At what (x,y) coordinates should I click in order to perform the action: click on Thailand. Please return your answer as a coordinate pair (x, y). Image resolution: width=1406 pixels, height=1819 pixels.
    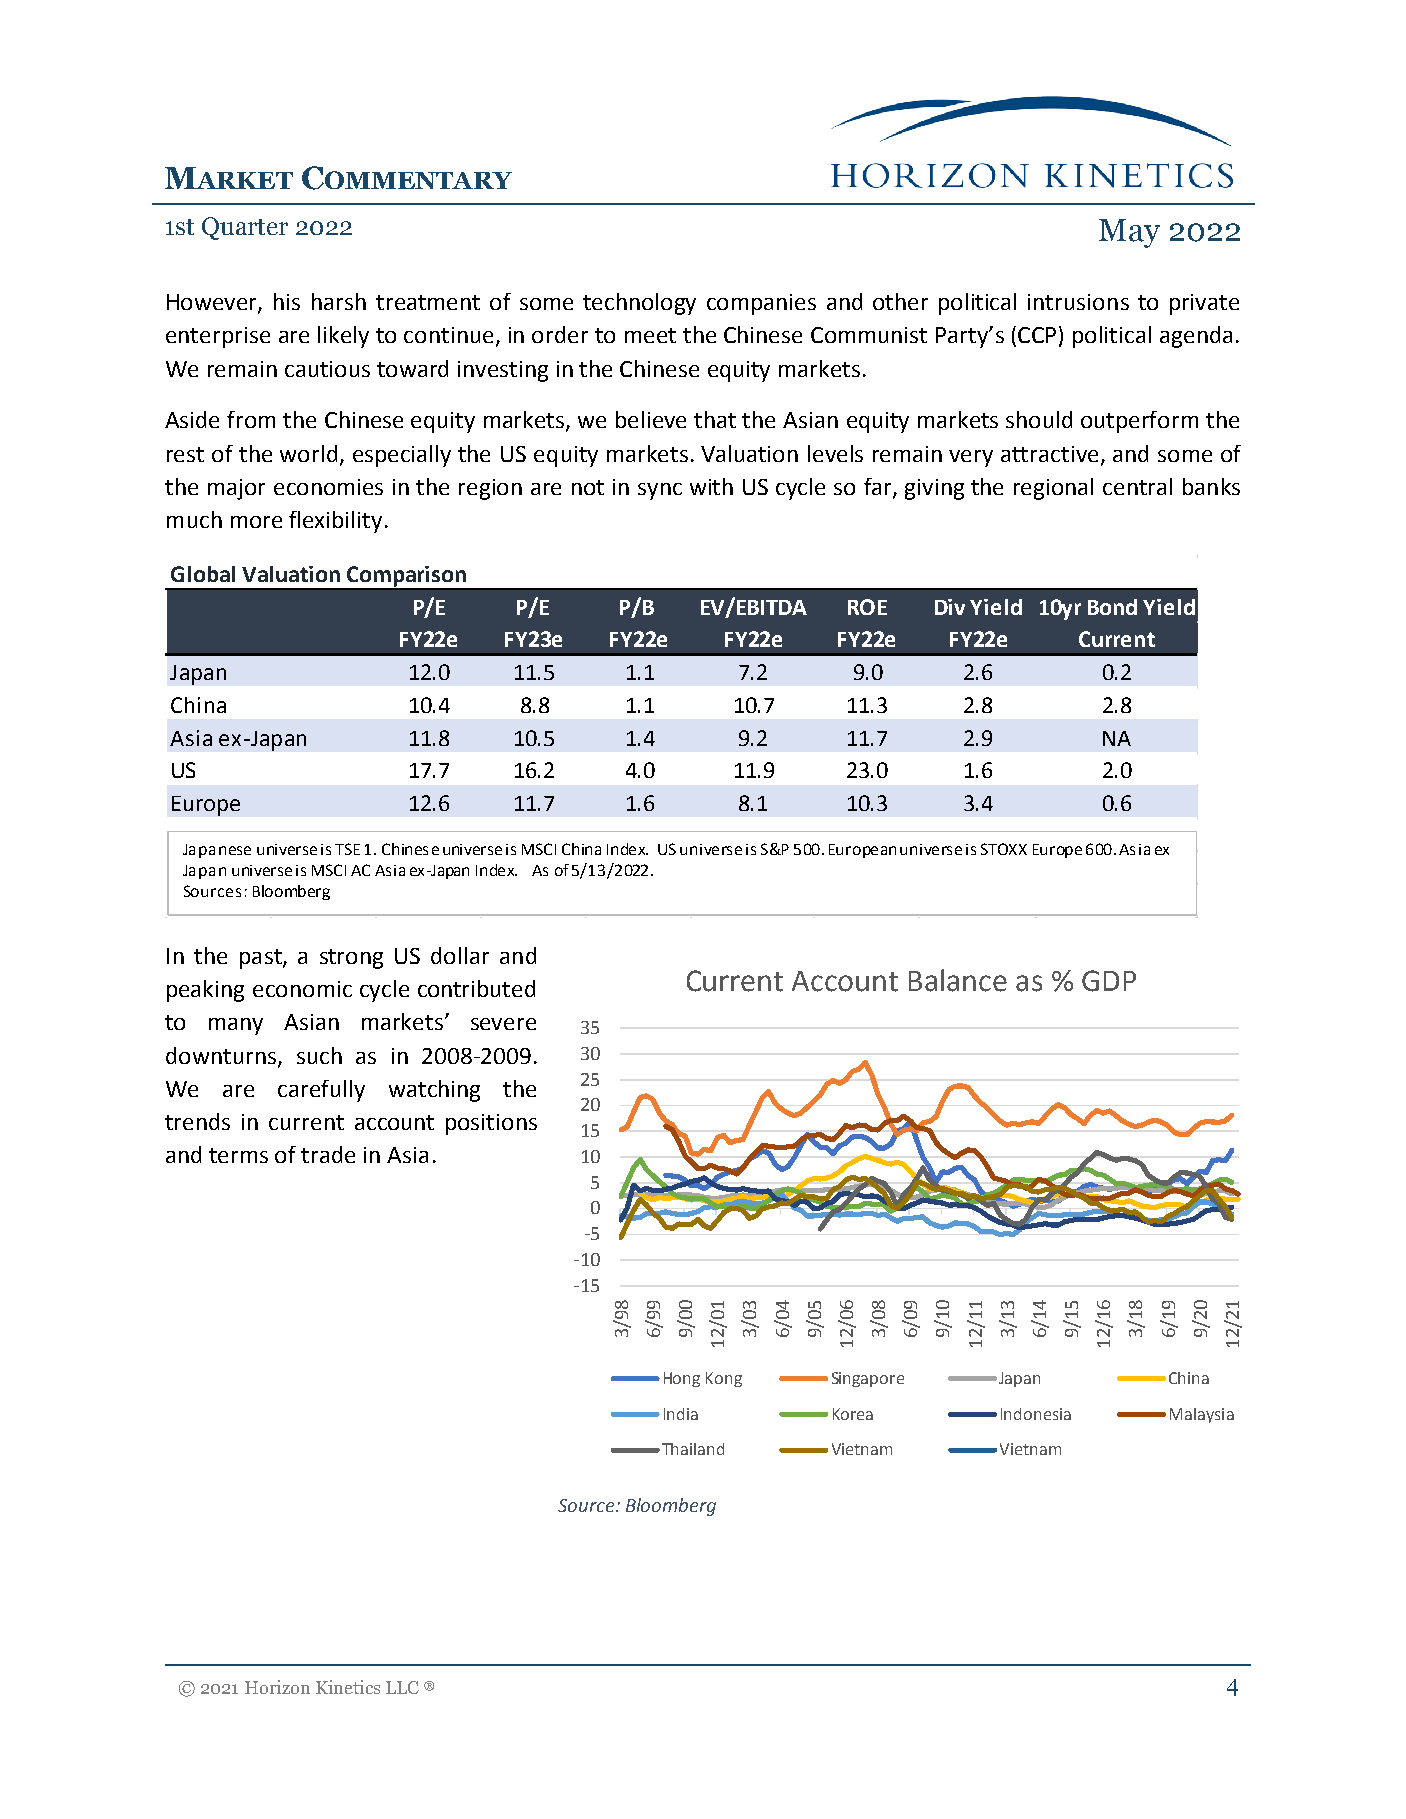
    Looking at the image, I should click on (691, 1449).
